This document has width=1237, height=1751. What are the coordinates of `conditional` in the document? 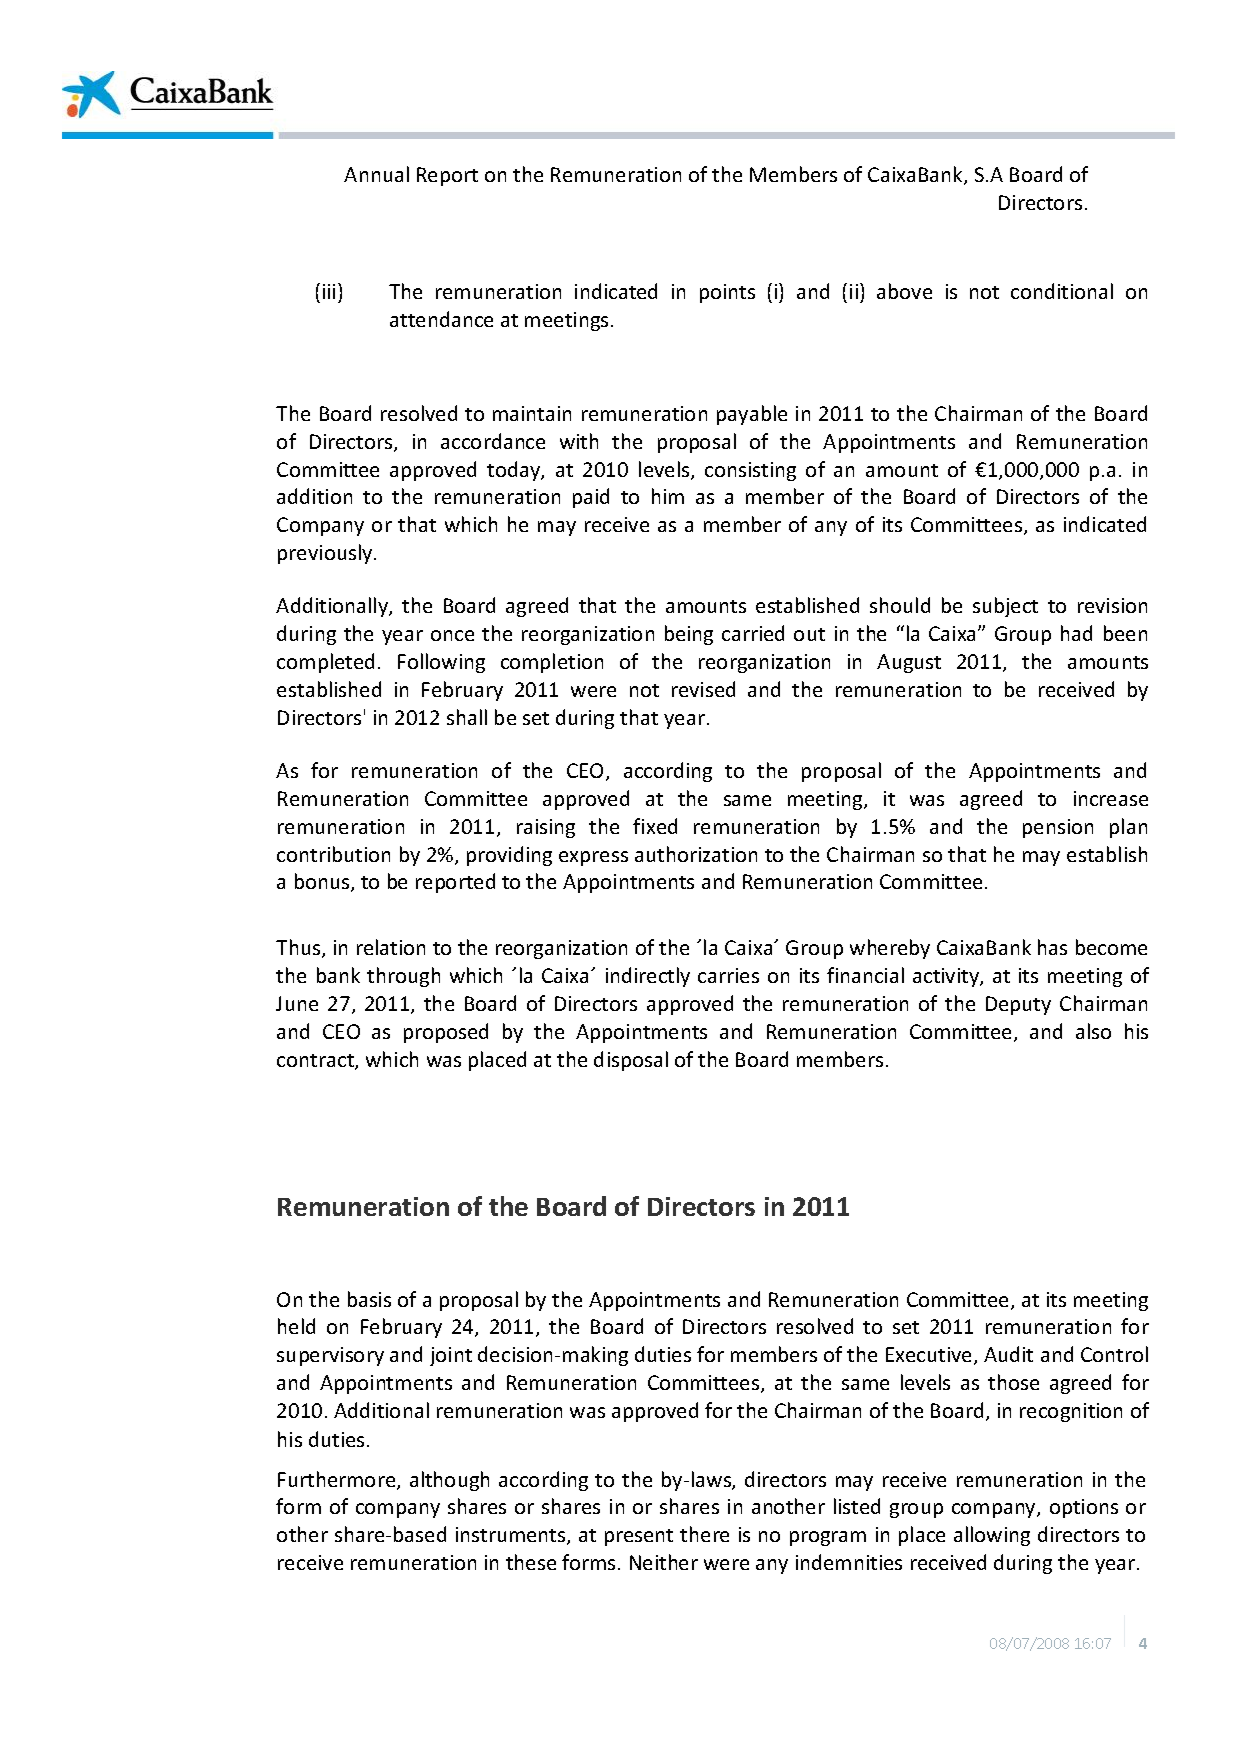 It's located at (1062, 291).
